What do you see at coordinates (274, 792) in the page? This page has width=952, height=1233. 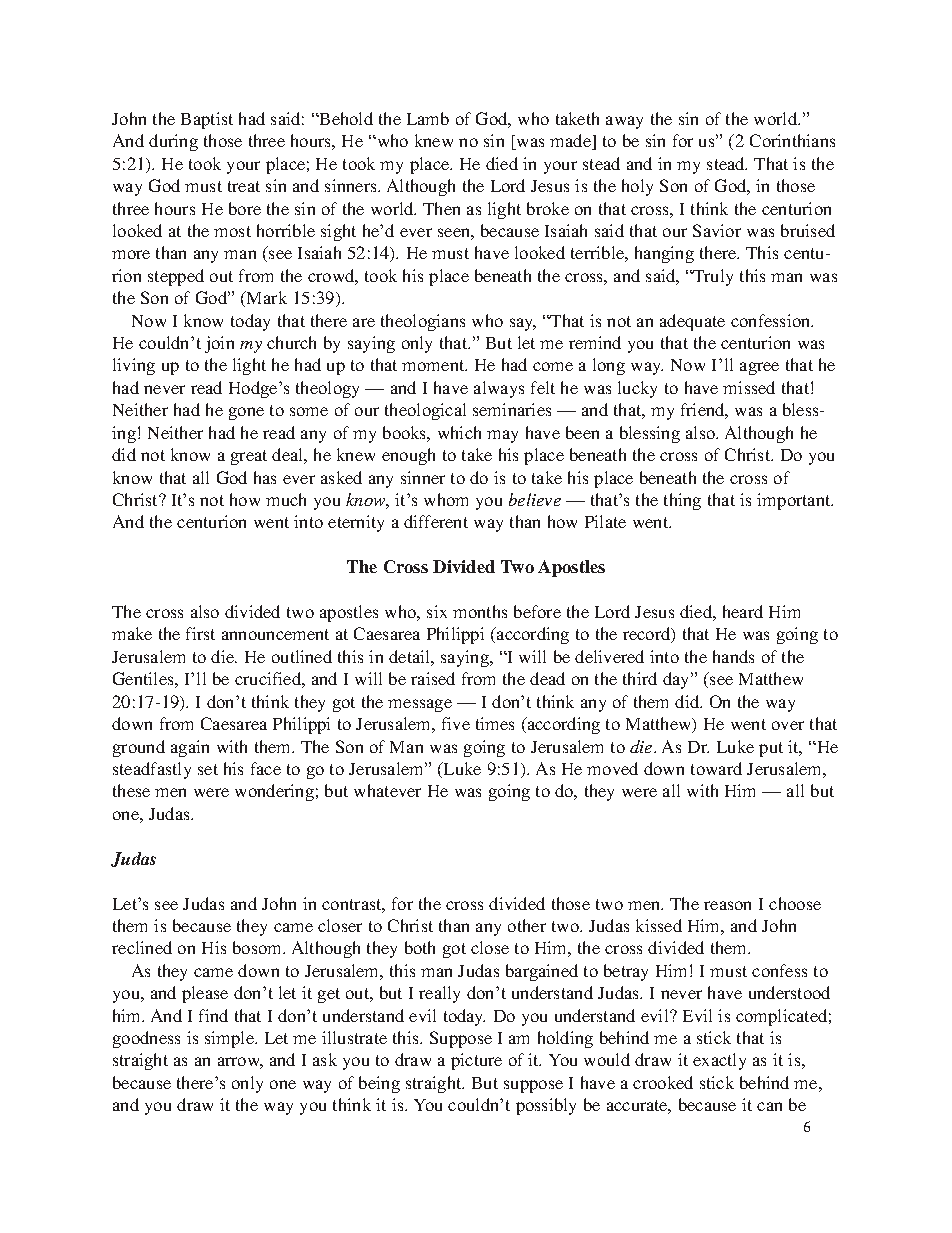 I see `wondering` at bounding box center [274, 792].
